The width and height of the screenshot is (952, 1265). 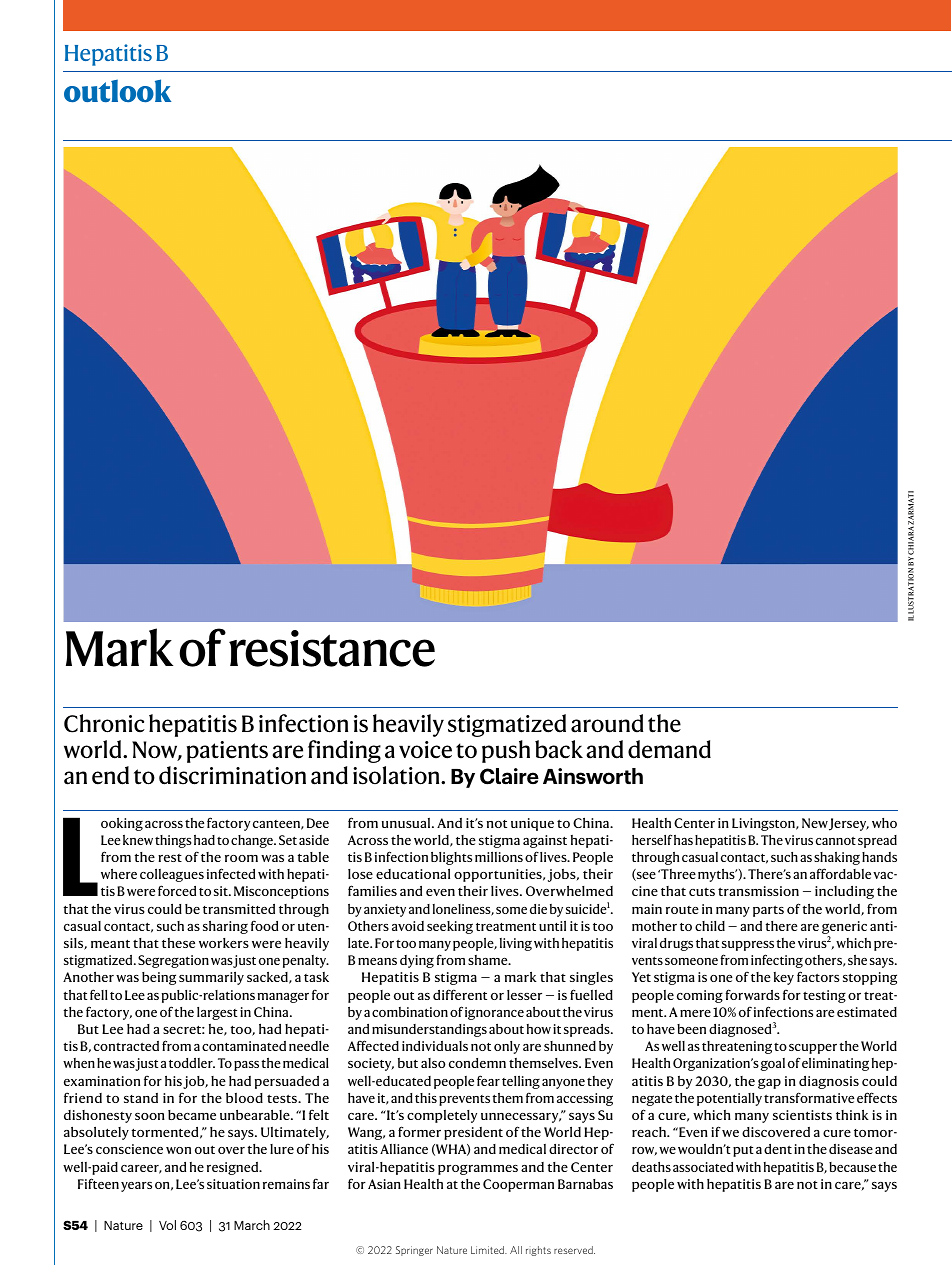 What do you see at coordinates (836, 841) in the screenshot?
I see `cannot` at bounding box center [836, 841].
